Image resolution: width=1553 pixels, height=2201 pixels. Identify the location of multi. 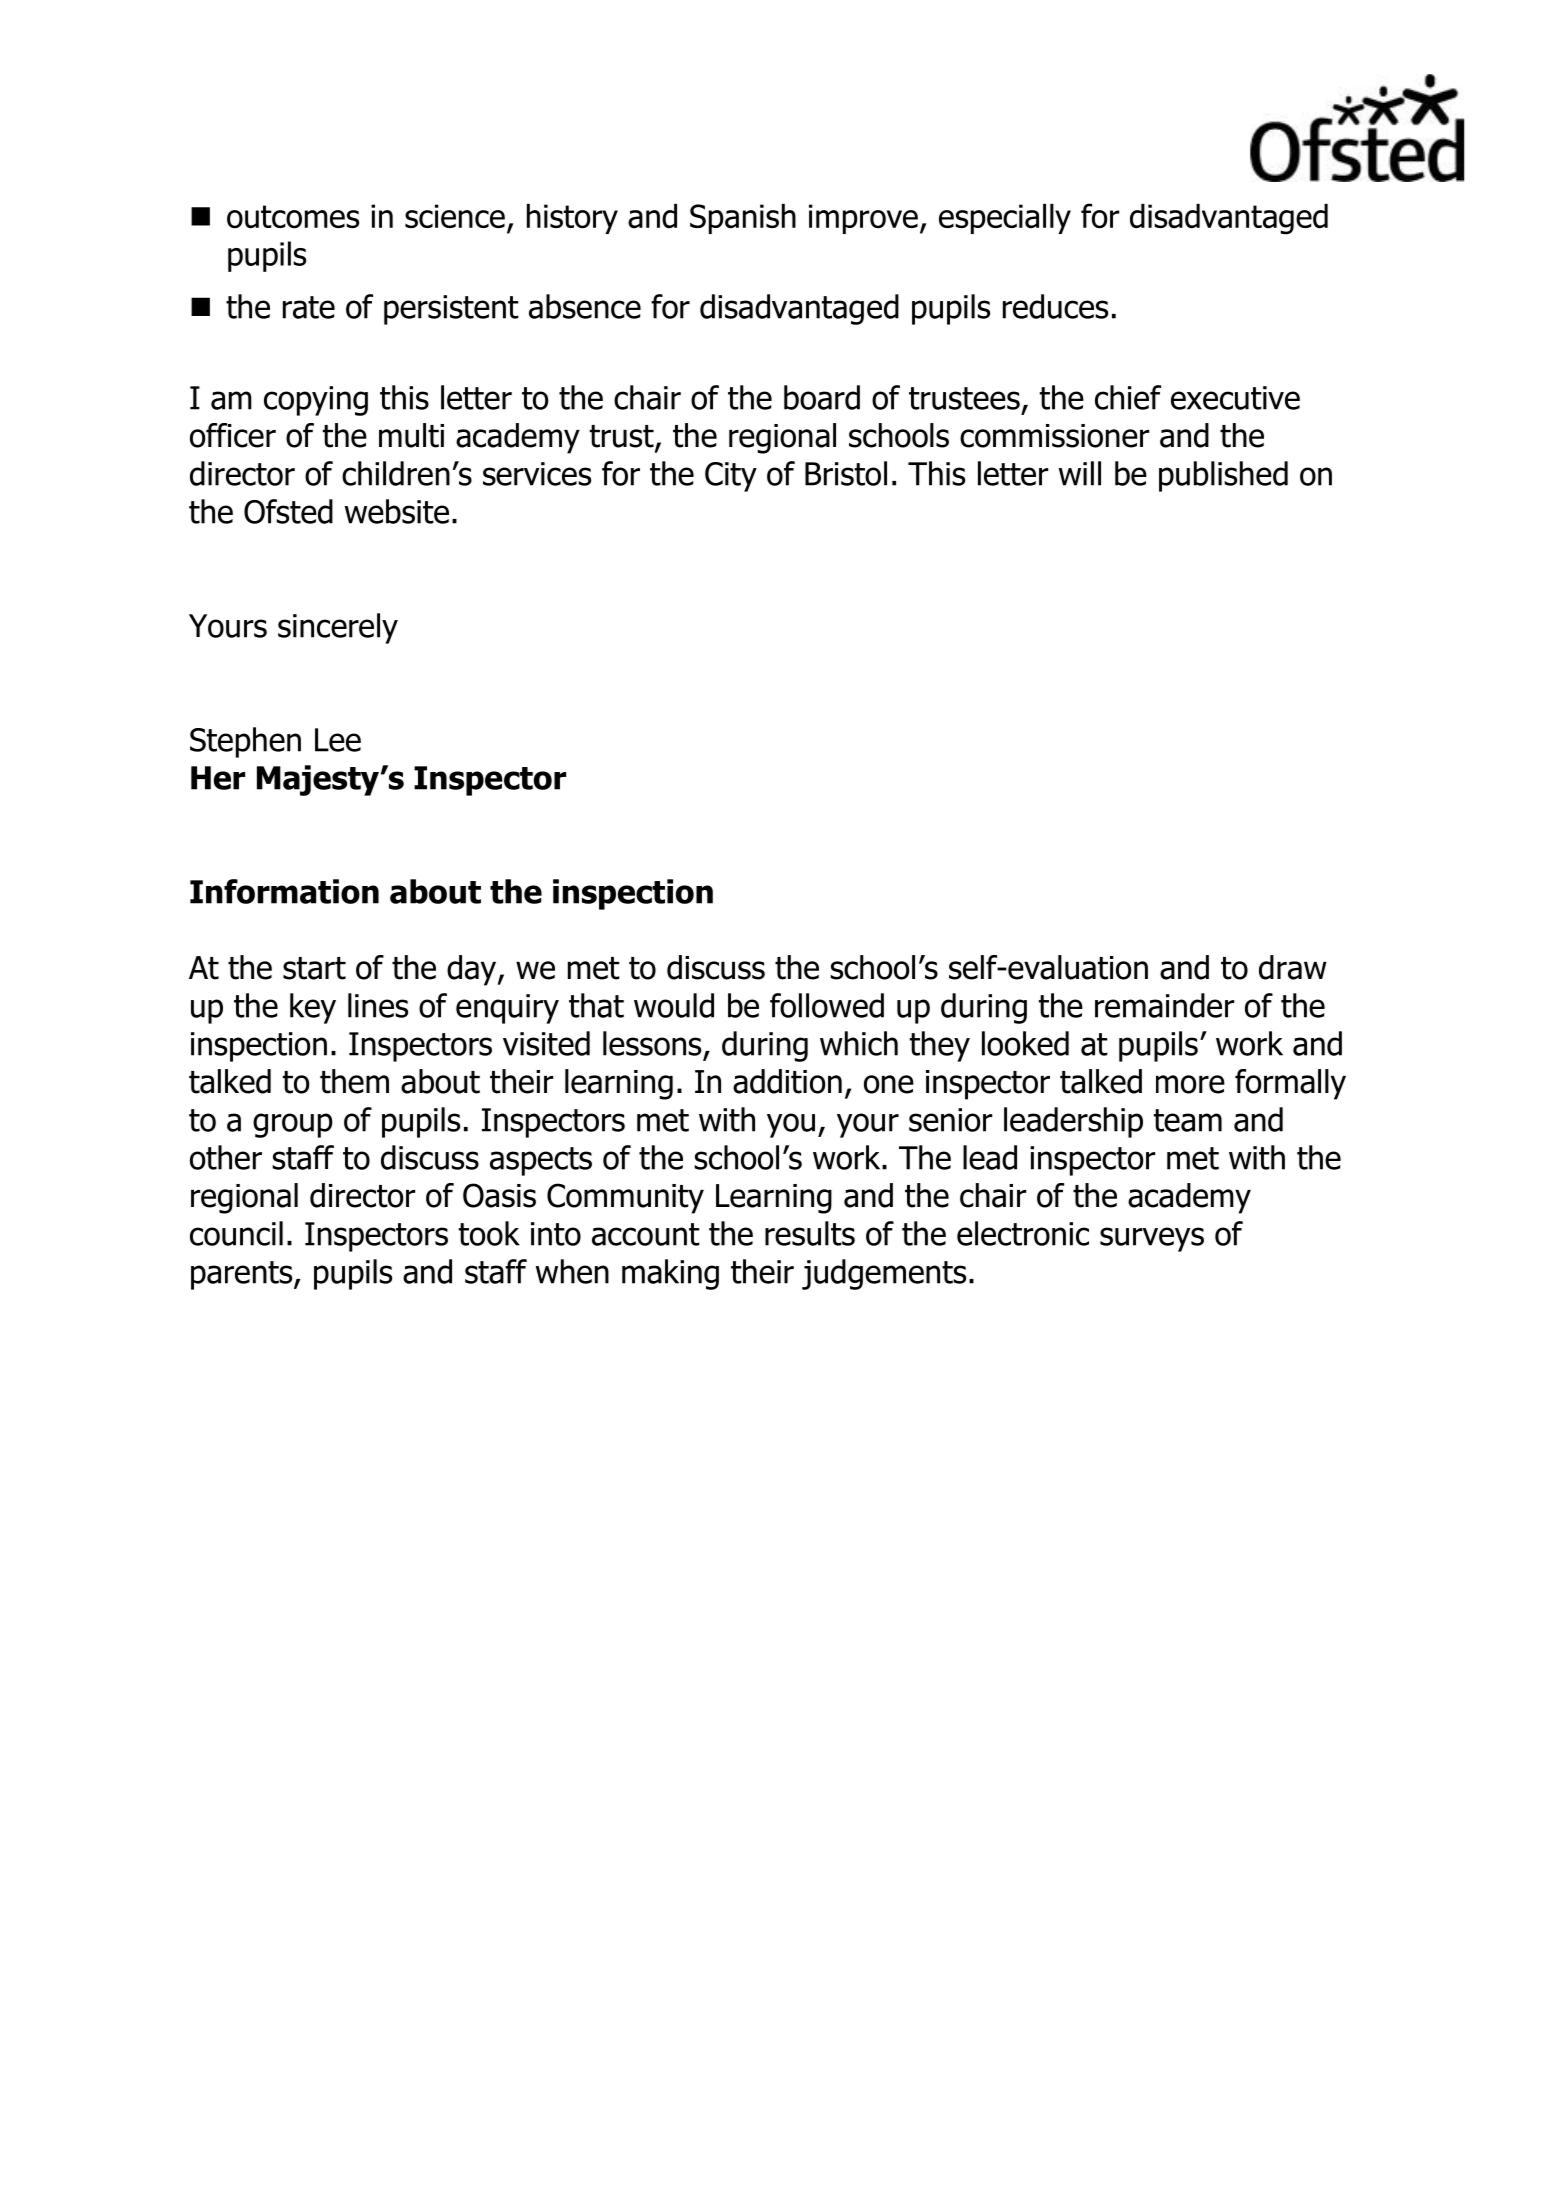
(411, 435).
